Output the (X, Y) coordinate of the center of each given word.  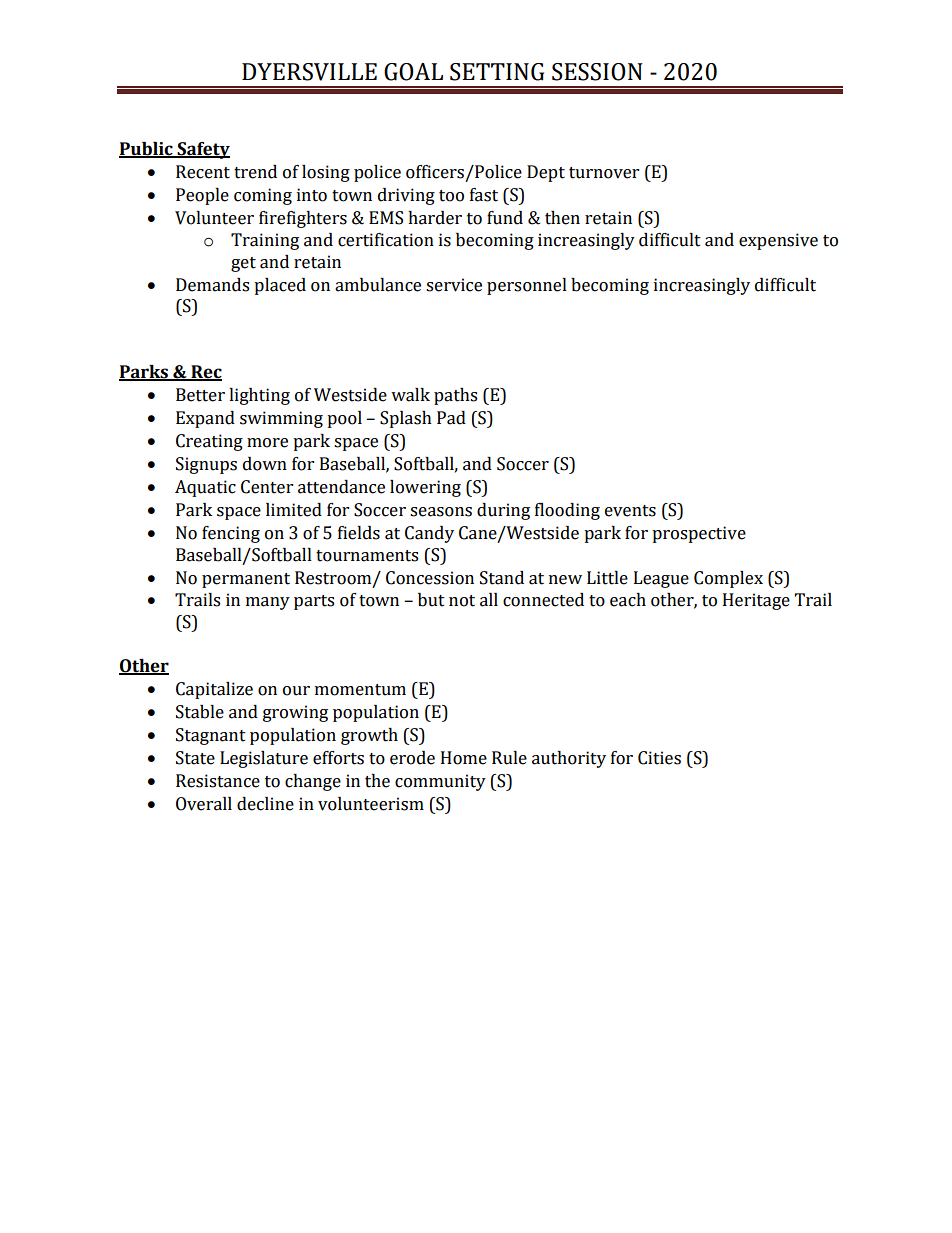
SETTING (497, 72)
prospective (699, 534)
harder (435, 218)
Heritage (756, 601)
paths (455, 396)
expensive (778, 241)
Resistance (218, 781)
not (462, 601)
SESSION (597, 72)
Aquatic (205, 488)
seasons (441, 512)
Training (265, 241)
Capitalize (214, 690)
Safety (202, 150)
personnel (527, 286)
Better (200, 395)
